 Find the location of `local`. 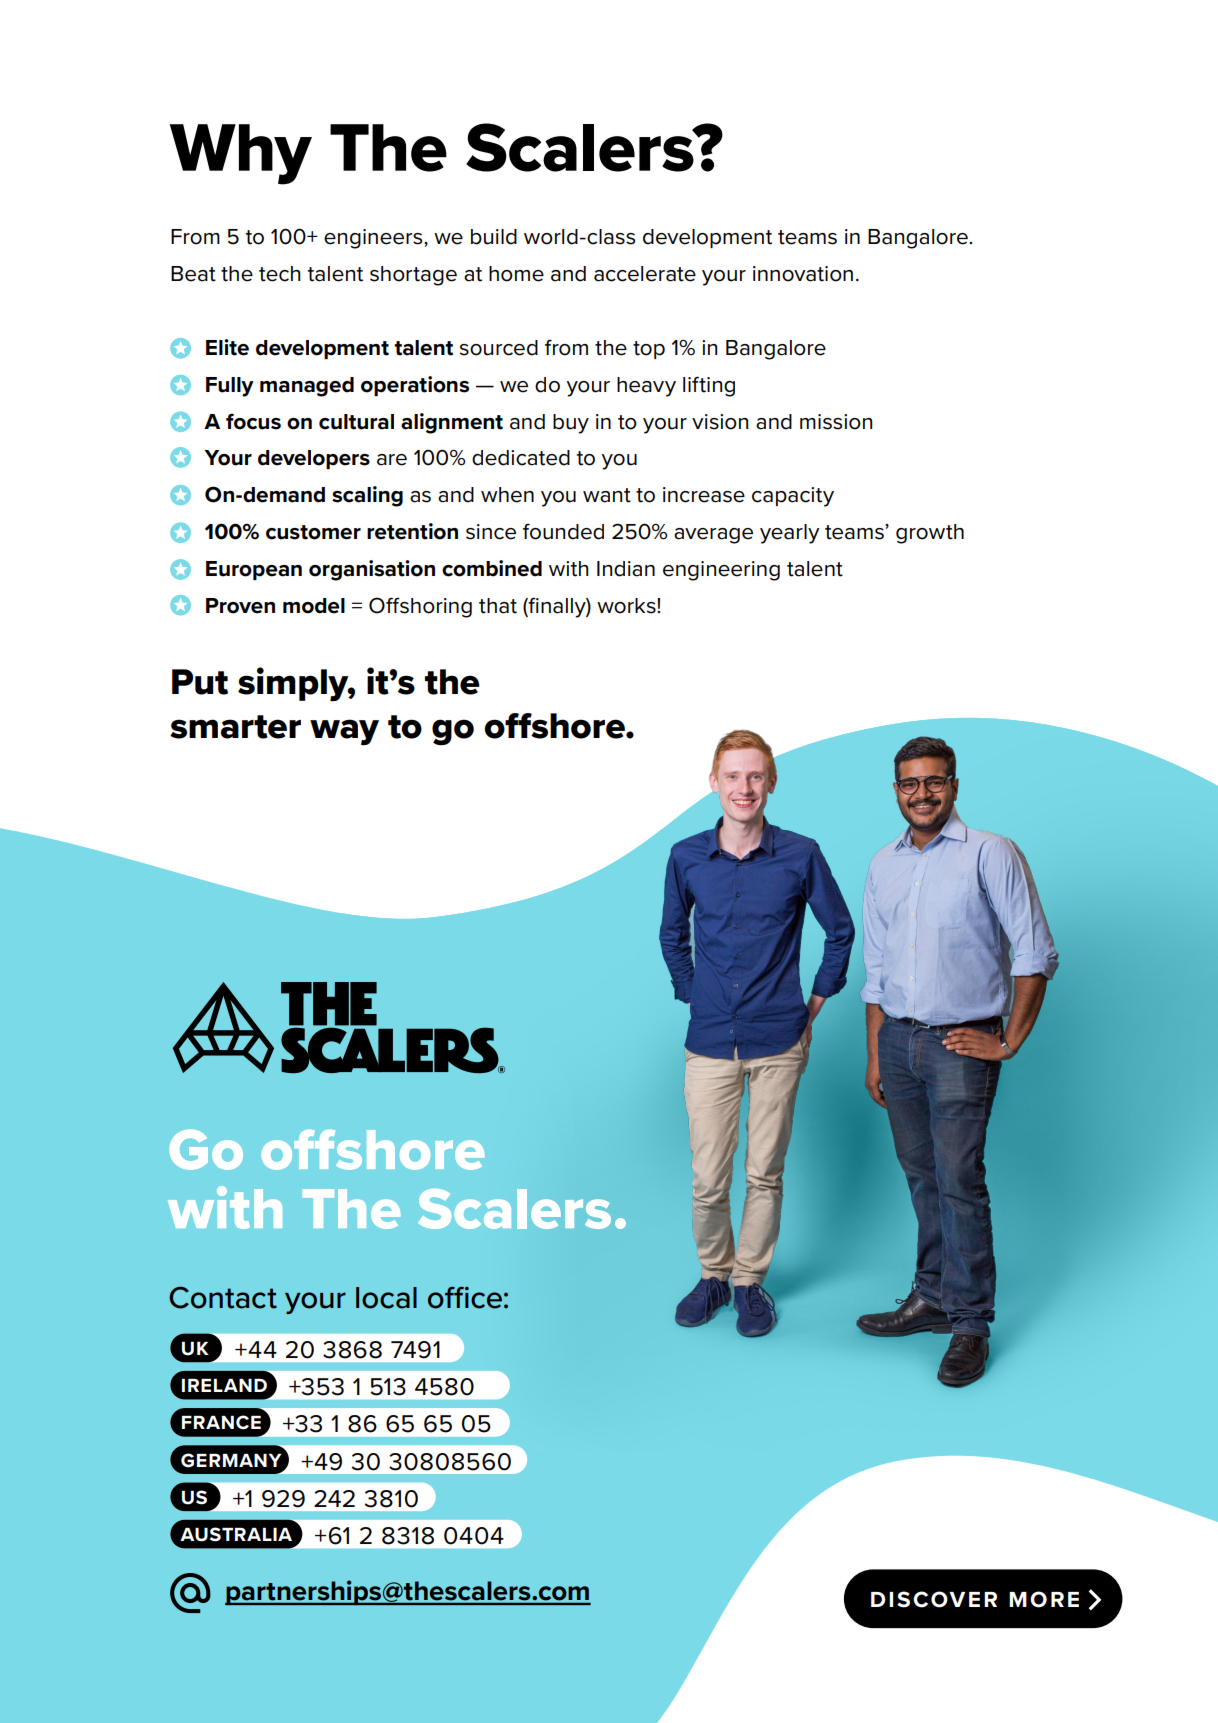

local is located at coordinates (386, 1298).
